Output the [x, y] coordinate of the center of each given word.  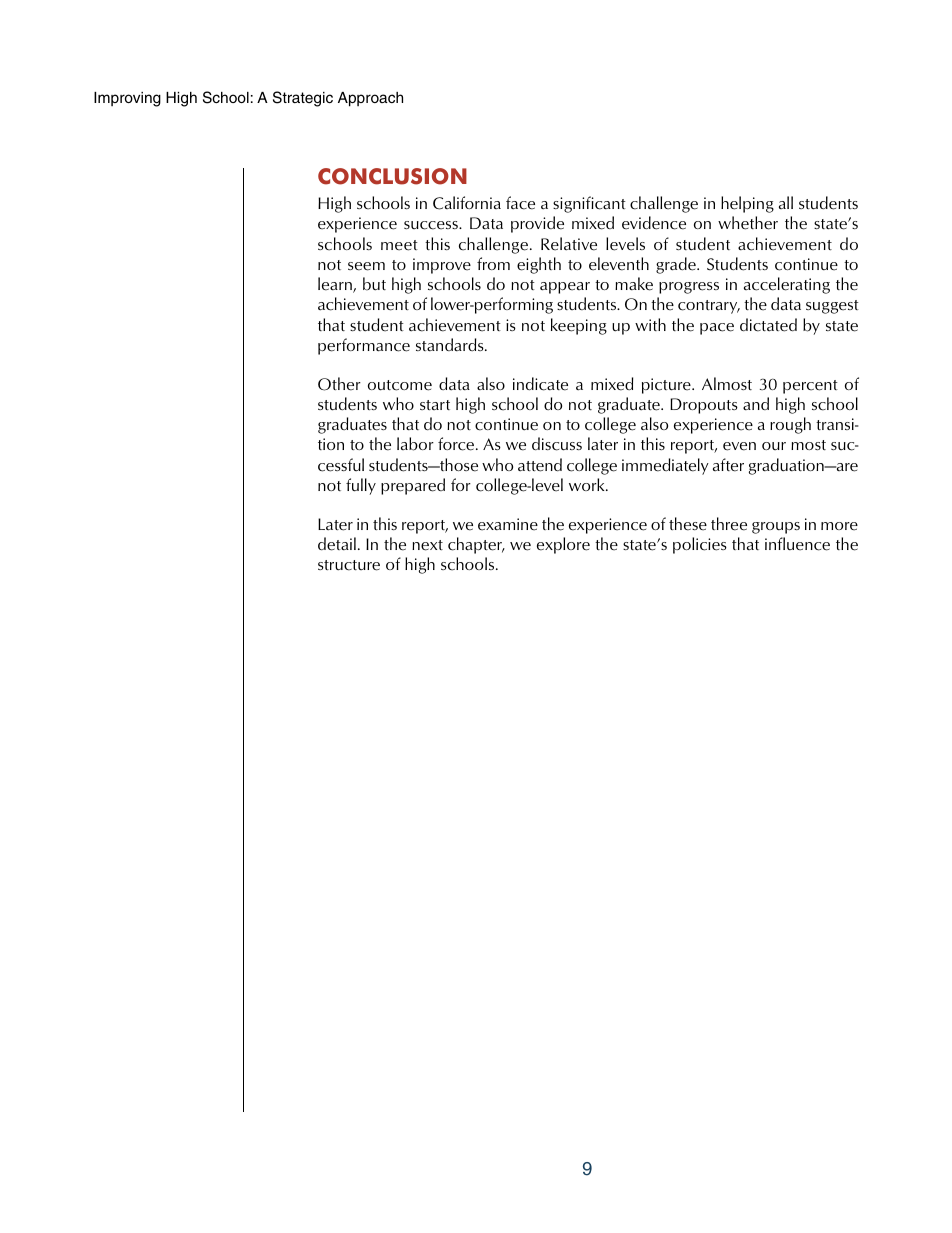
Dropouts [704, 406]
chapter [476, 545]
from [493, 263]
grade [677, 265]
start [435, 405]
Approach [370, 99]
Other [339, 384]
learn [336, 285]
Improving [127, 99]
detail [337, 544]
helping [747, 204]
